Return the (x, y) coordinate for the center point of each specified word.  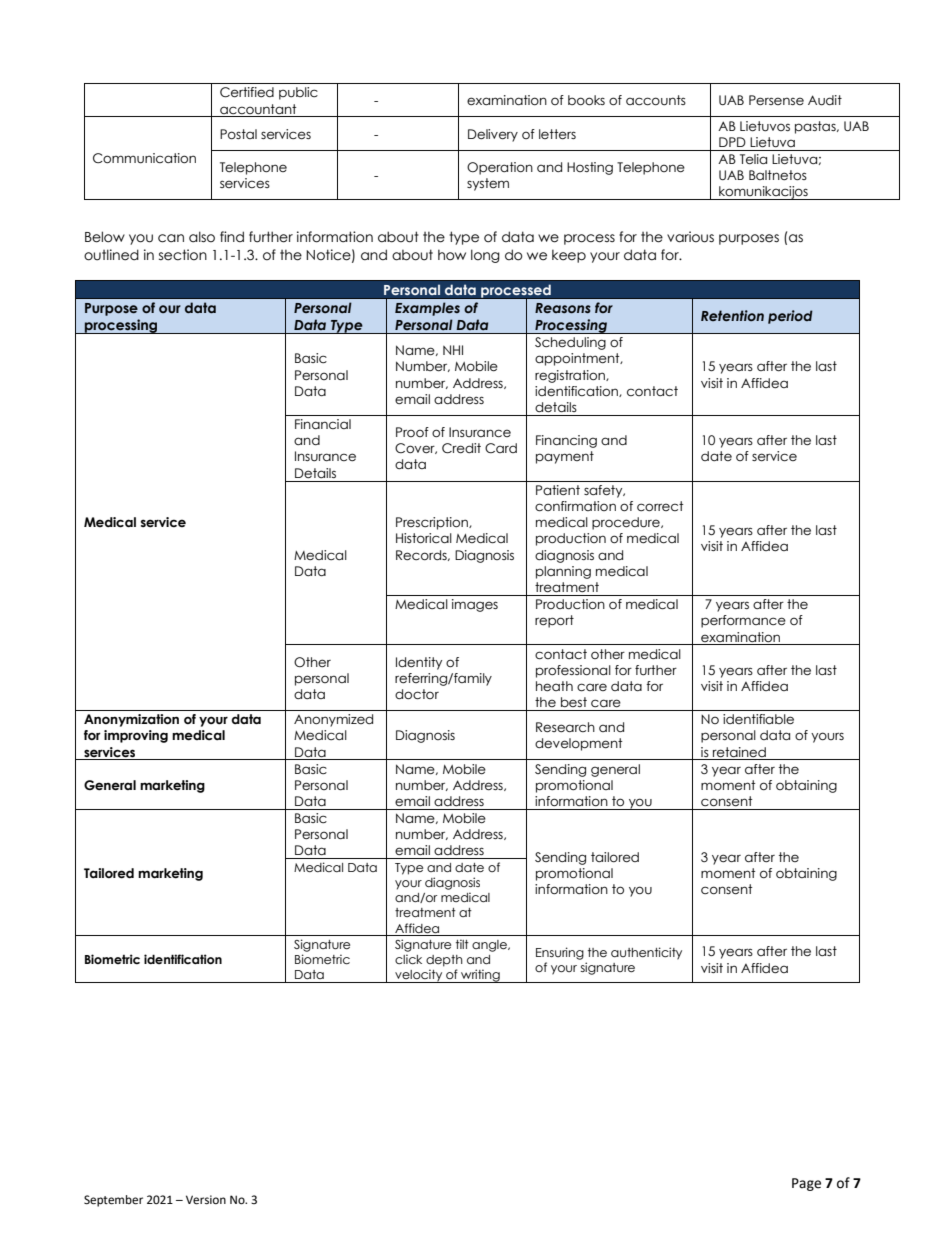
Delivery (493, 135)
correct (660, 506)
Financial (323, 424)
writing (480, 976)
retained (739, 752)
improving (136, 736)
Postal (238, 134)
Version (206, 1200)
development (579, 744)
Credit (461, 448)
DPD (732, 142)
